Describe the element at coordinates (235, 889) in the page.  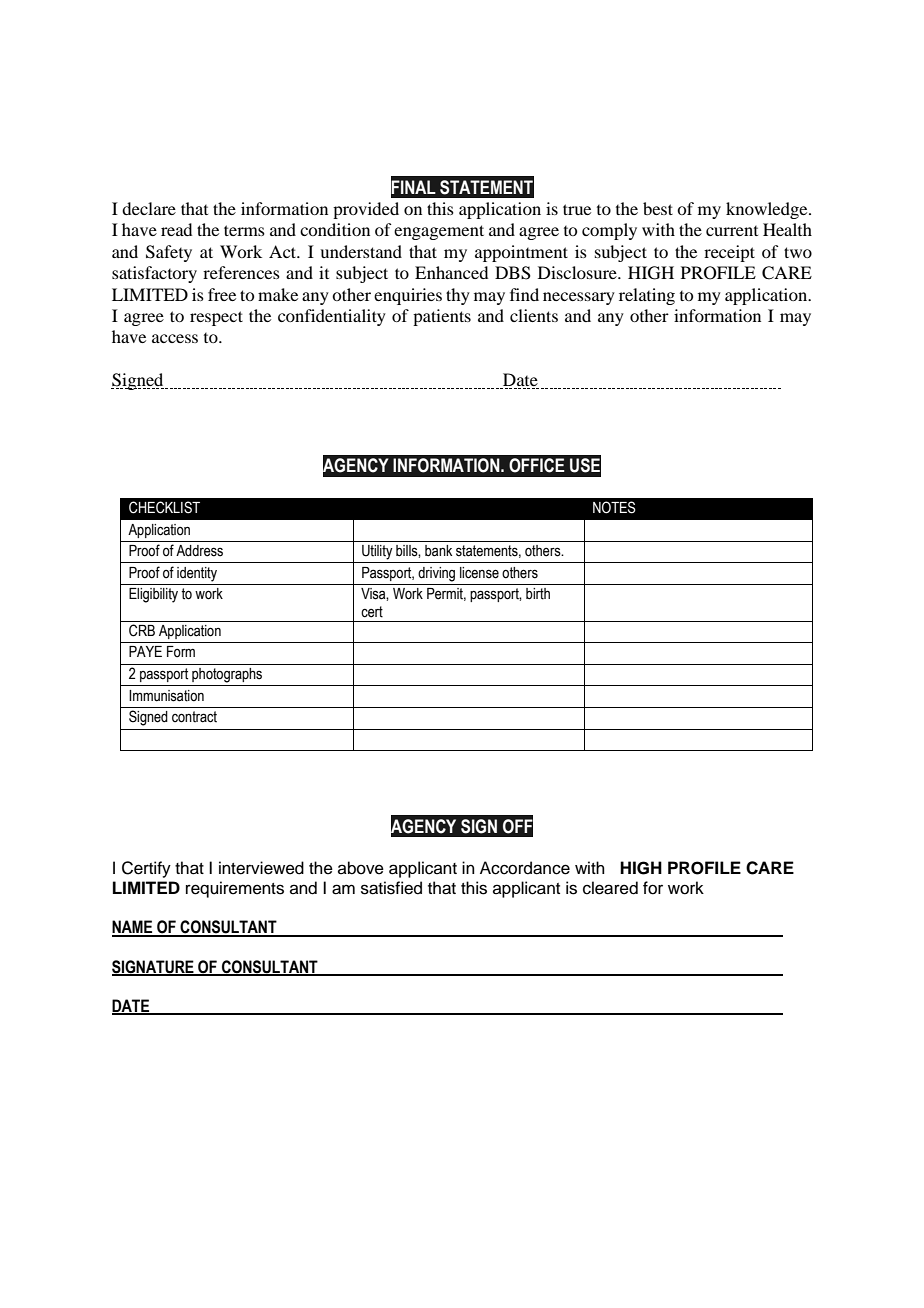
I see `requirements` at that location.
